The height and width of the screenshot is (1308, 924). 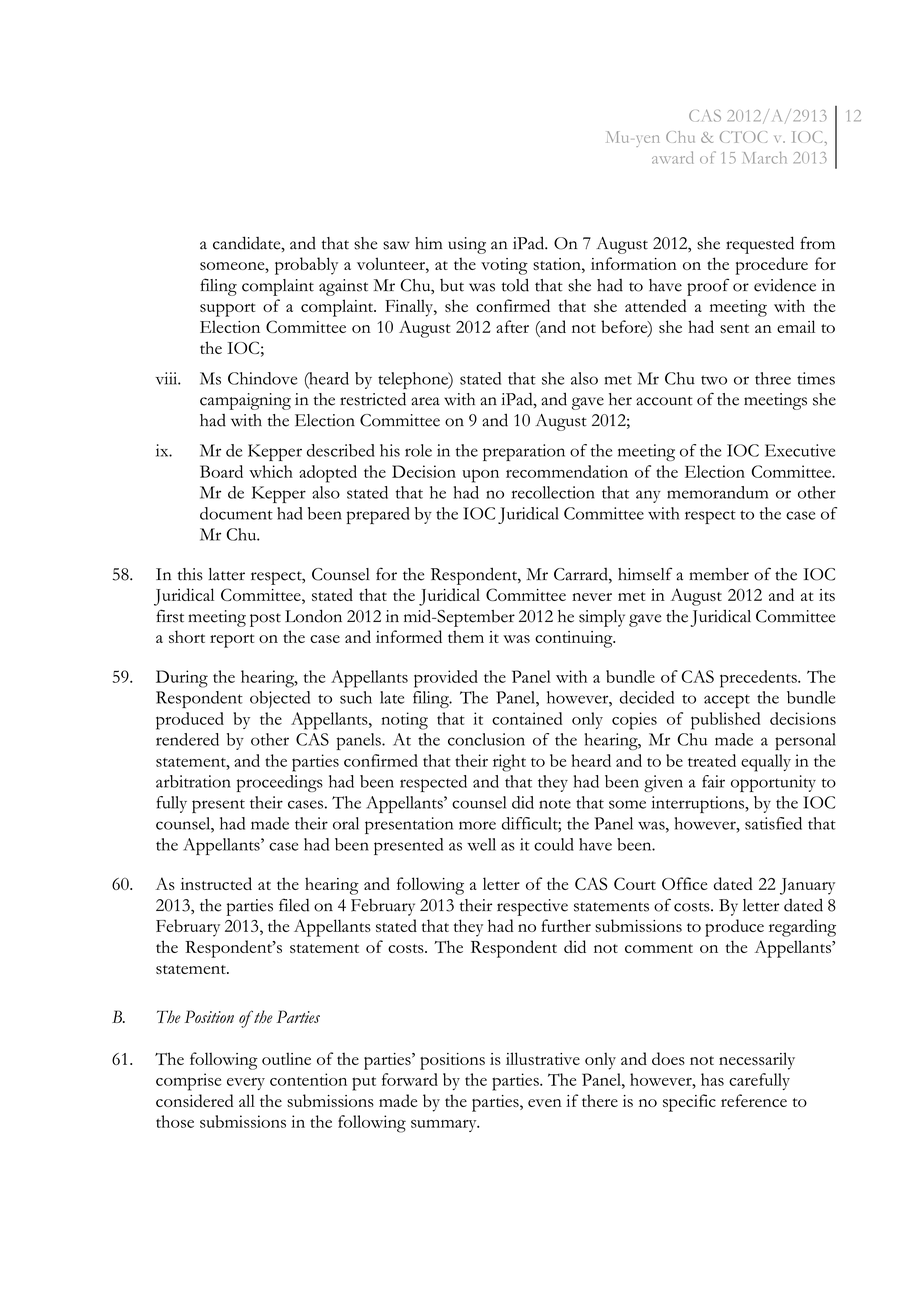 I want to click on upon, so click(x=480, y=476).
